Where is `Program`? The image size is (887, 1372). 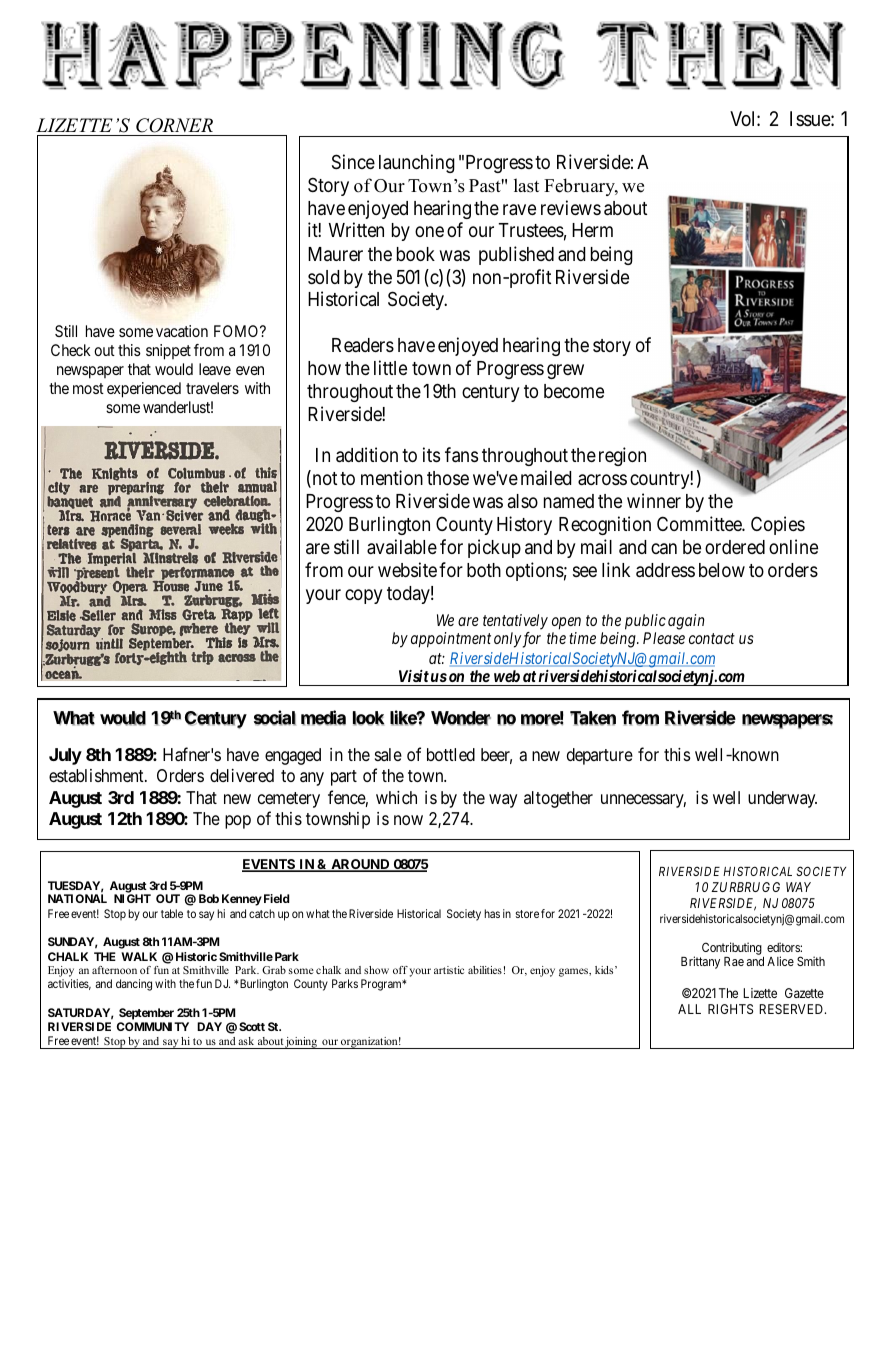
Program is located at coordinates (382, 985).
